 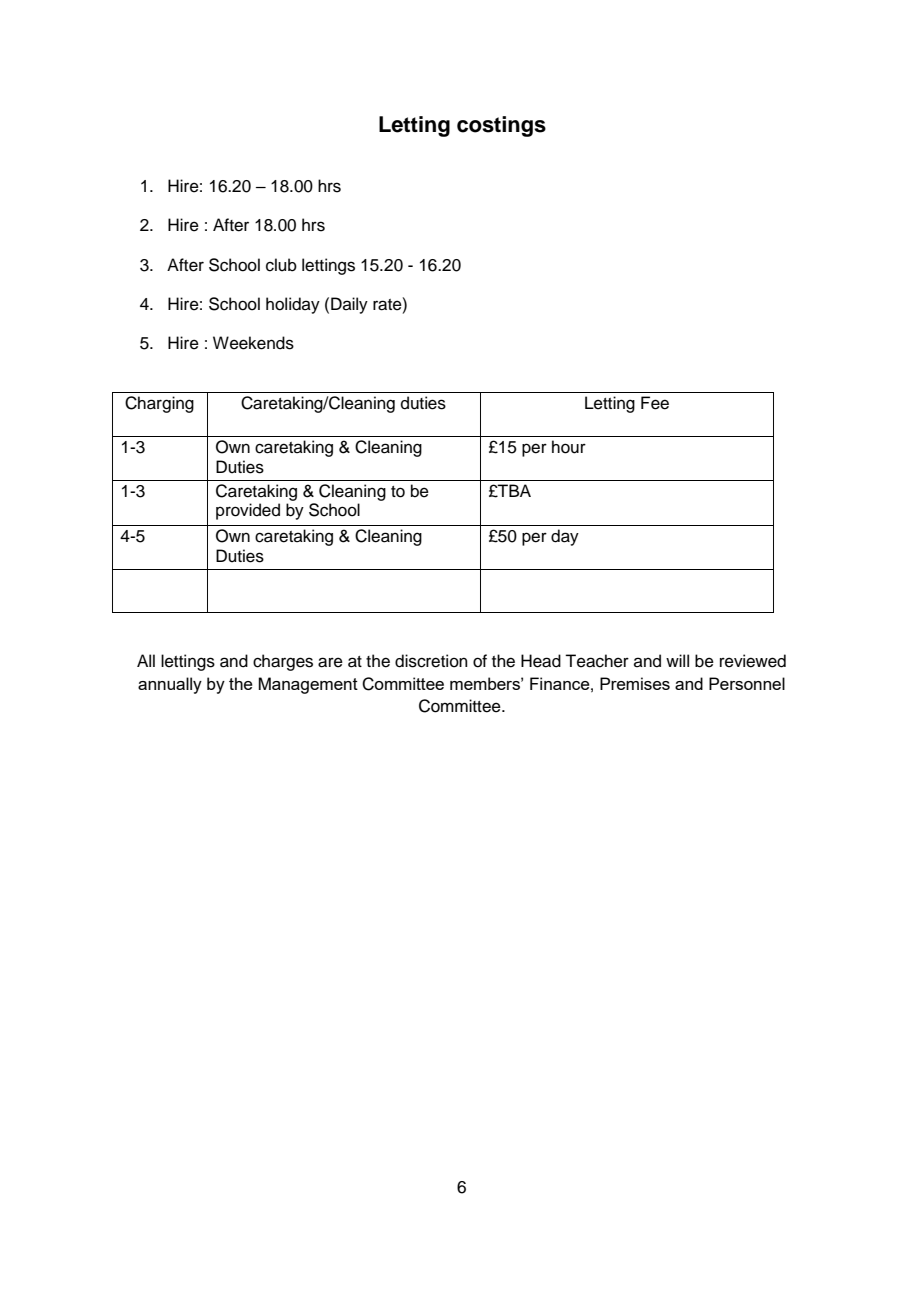 I want to click on charges, so click(x=283, y=662).
